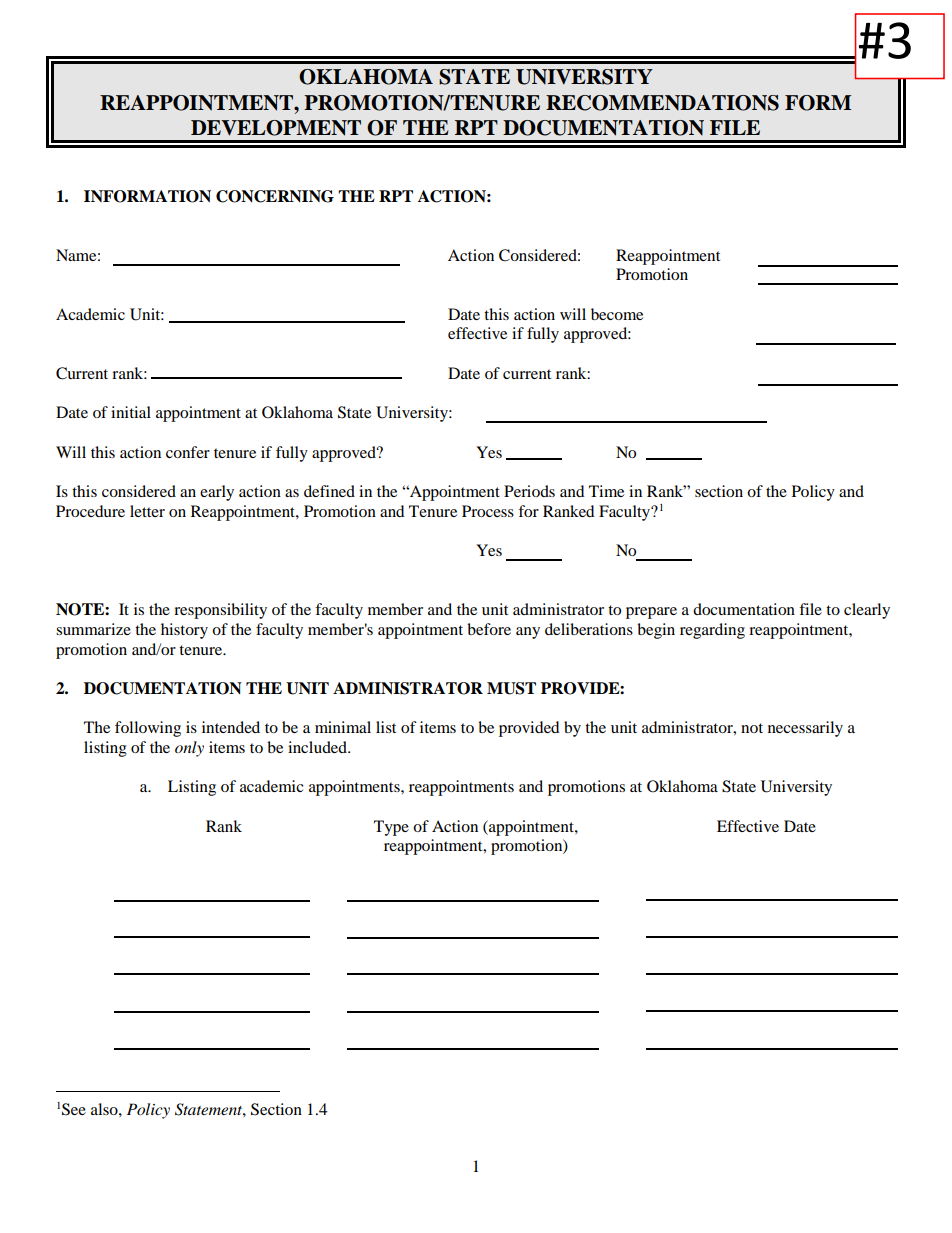  What do you see at coordinates (131, 412) in the page?
I see `initial` at bounding box center [131, 412].
